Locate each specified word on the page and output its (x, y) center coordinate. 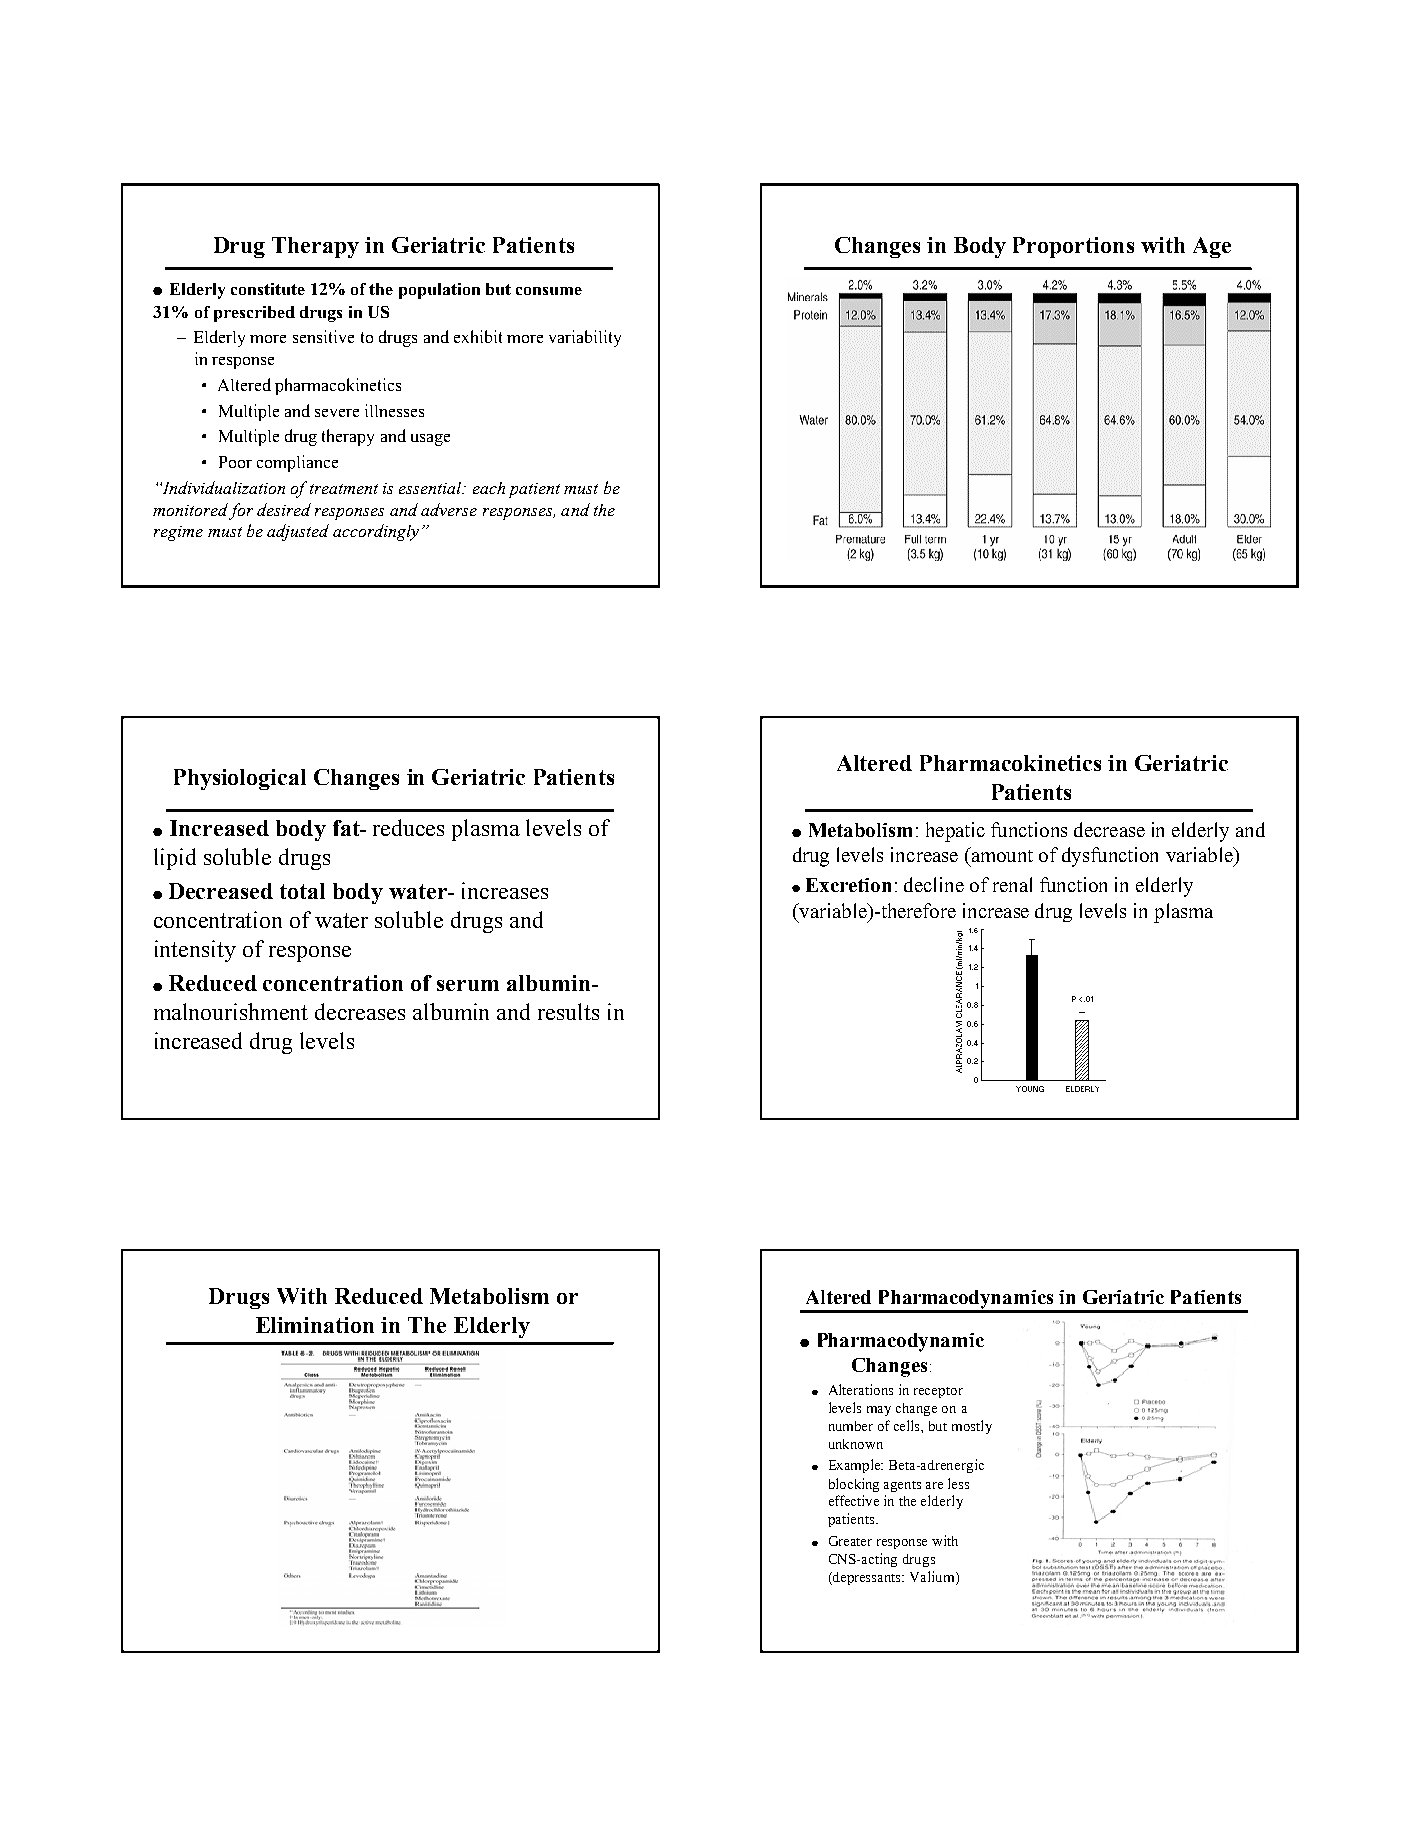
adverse (449, 509)
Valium (933, 1578)
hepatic (955, 832)
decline (934, 884)
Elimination (315, 1325)
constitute (268, 289)
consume (549, 291)
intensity (195, 951)
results (568, 1011)
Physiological (240, 779)
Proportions (1073, 247)
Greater (850, 1541)
